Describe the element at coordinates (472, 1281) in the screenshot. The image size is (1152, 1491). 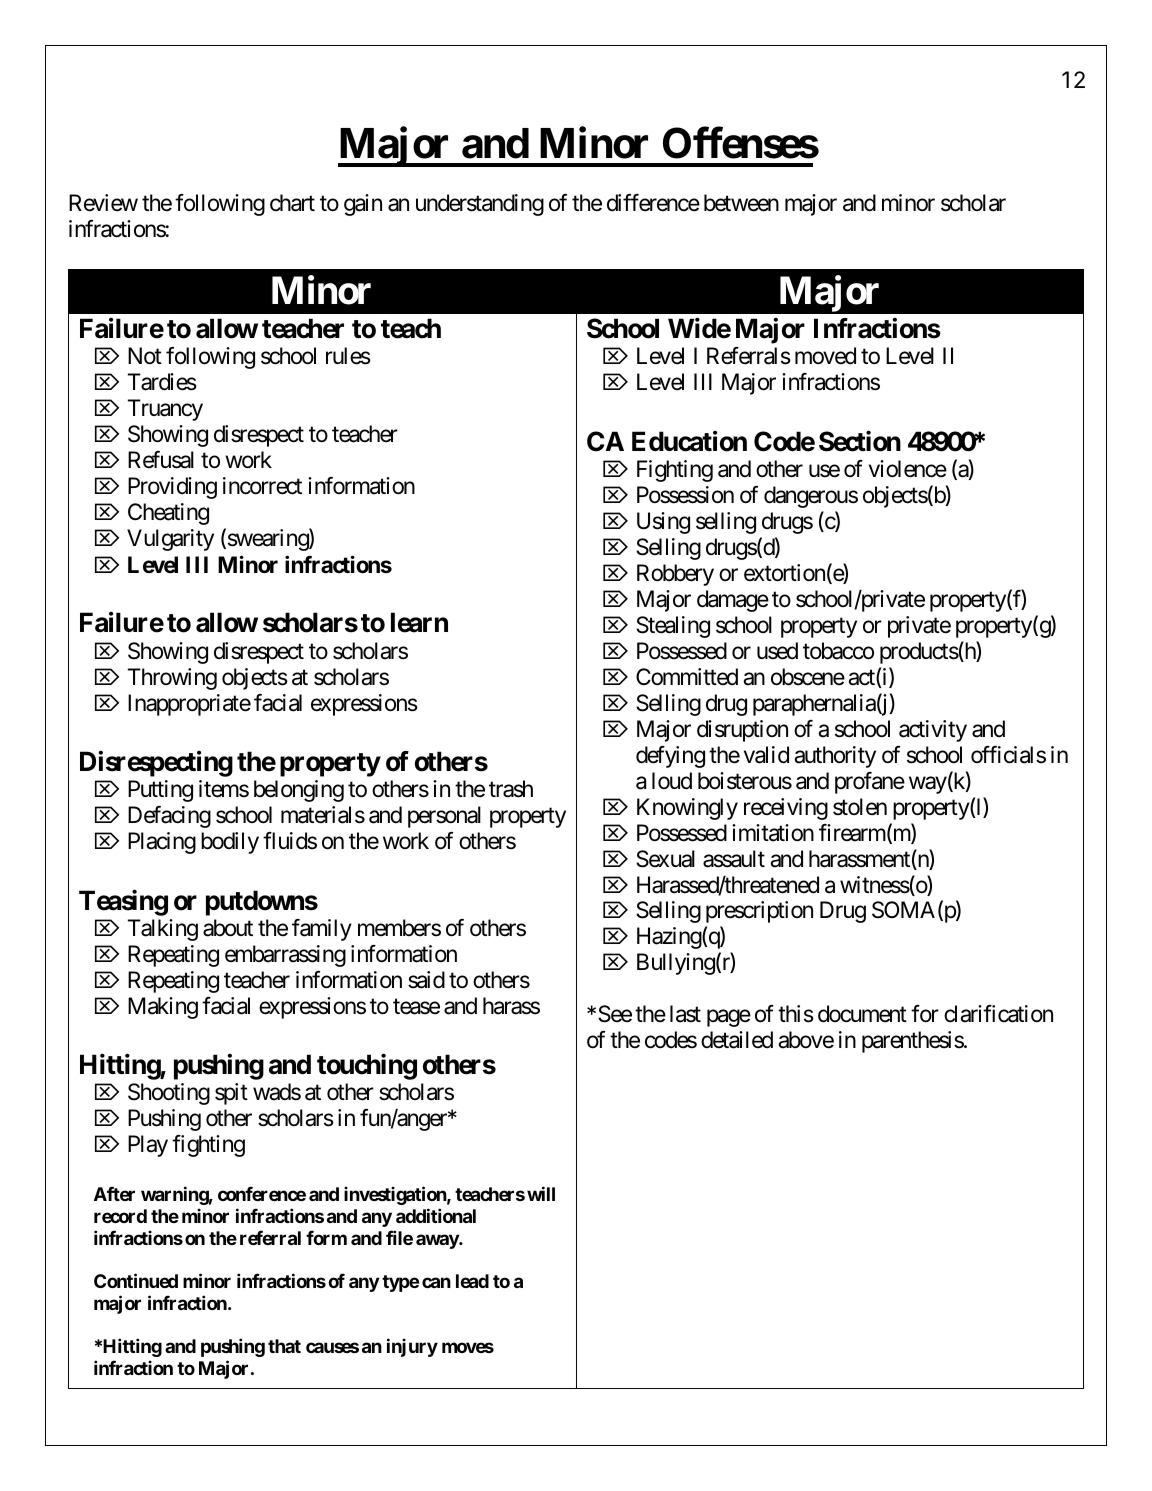
I see `lead` at that location.
